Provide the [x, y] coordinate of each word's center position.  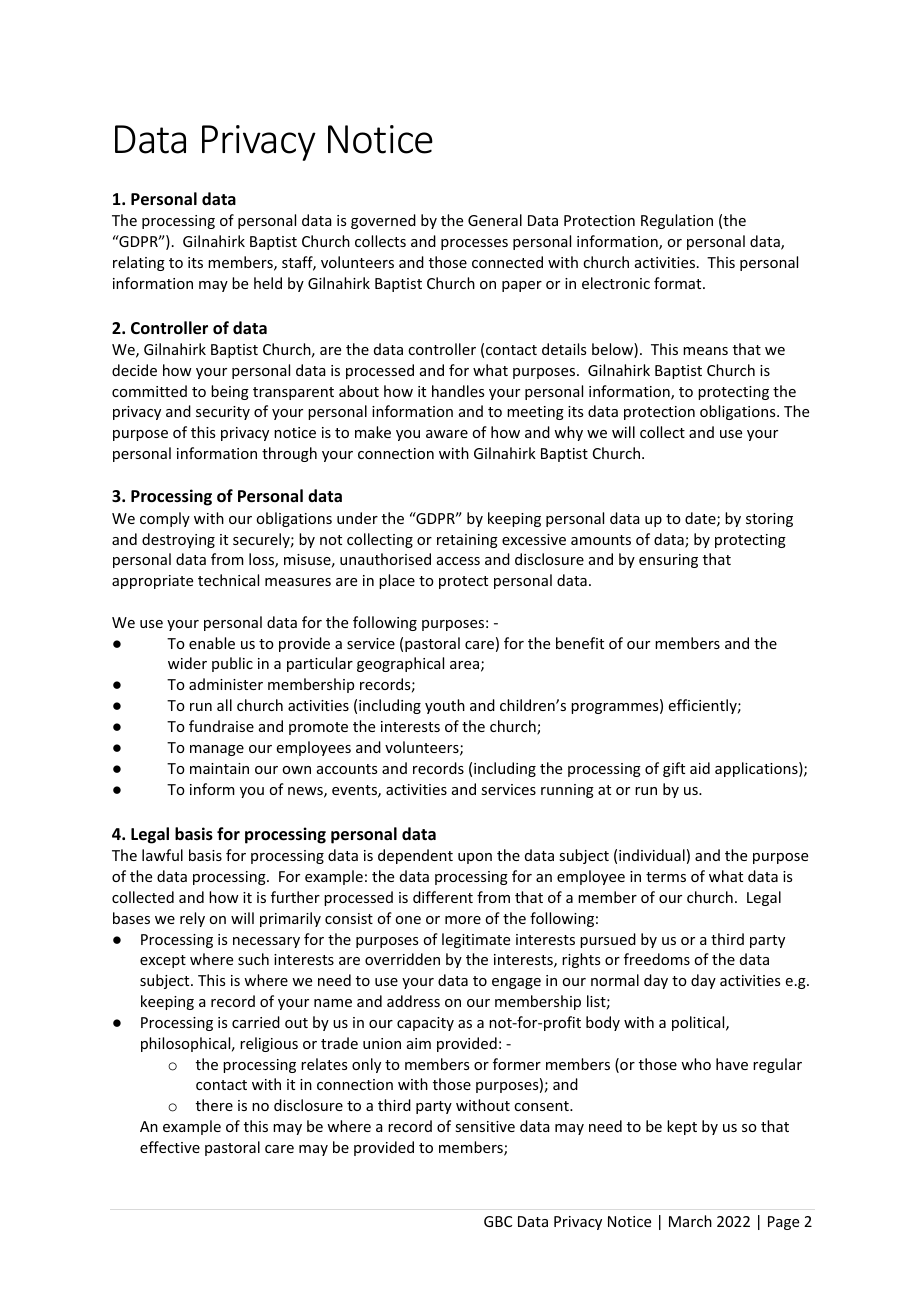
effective [170, 1147]
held [268, 283]
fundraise [221, 726]
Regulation [677, 221]
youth [445, 706]
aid [700, 768]
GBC [498, 1221]
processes [474, 244]
